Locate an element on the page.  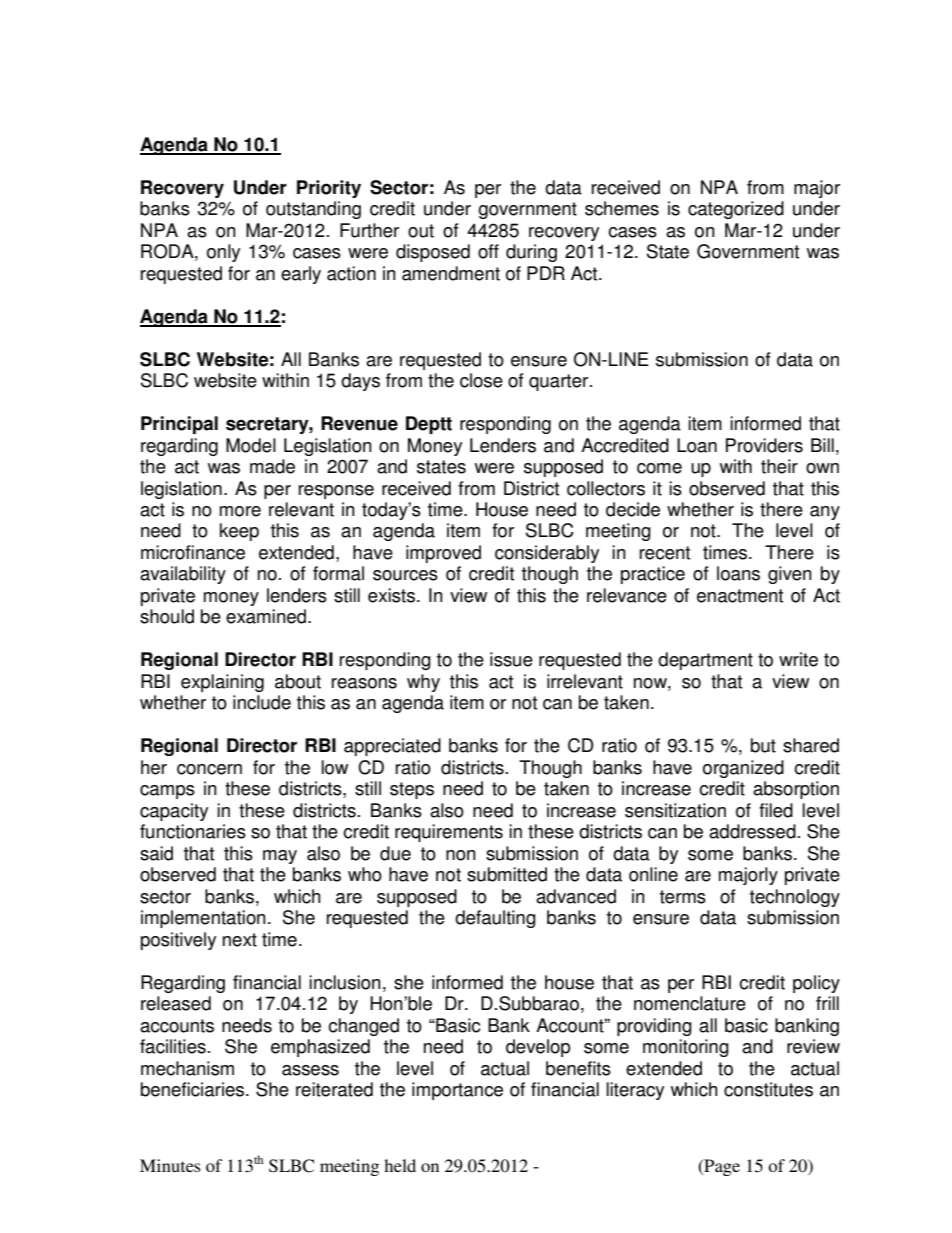
department is located at coordinates (705, 661).
